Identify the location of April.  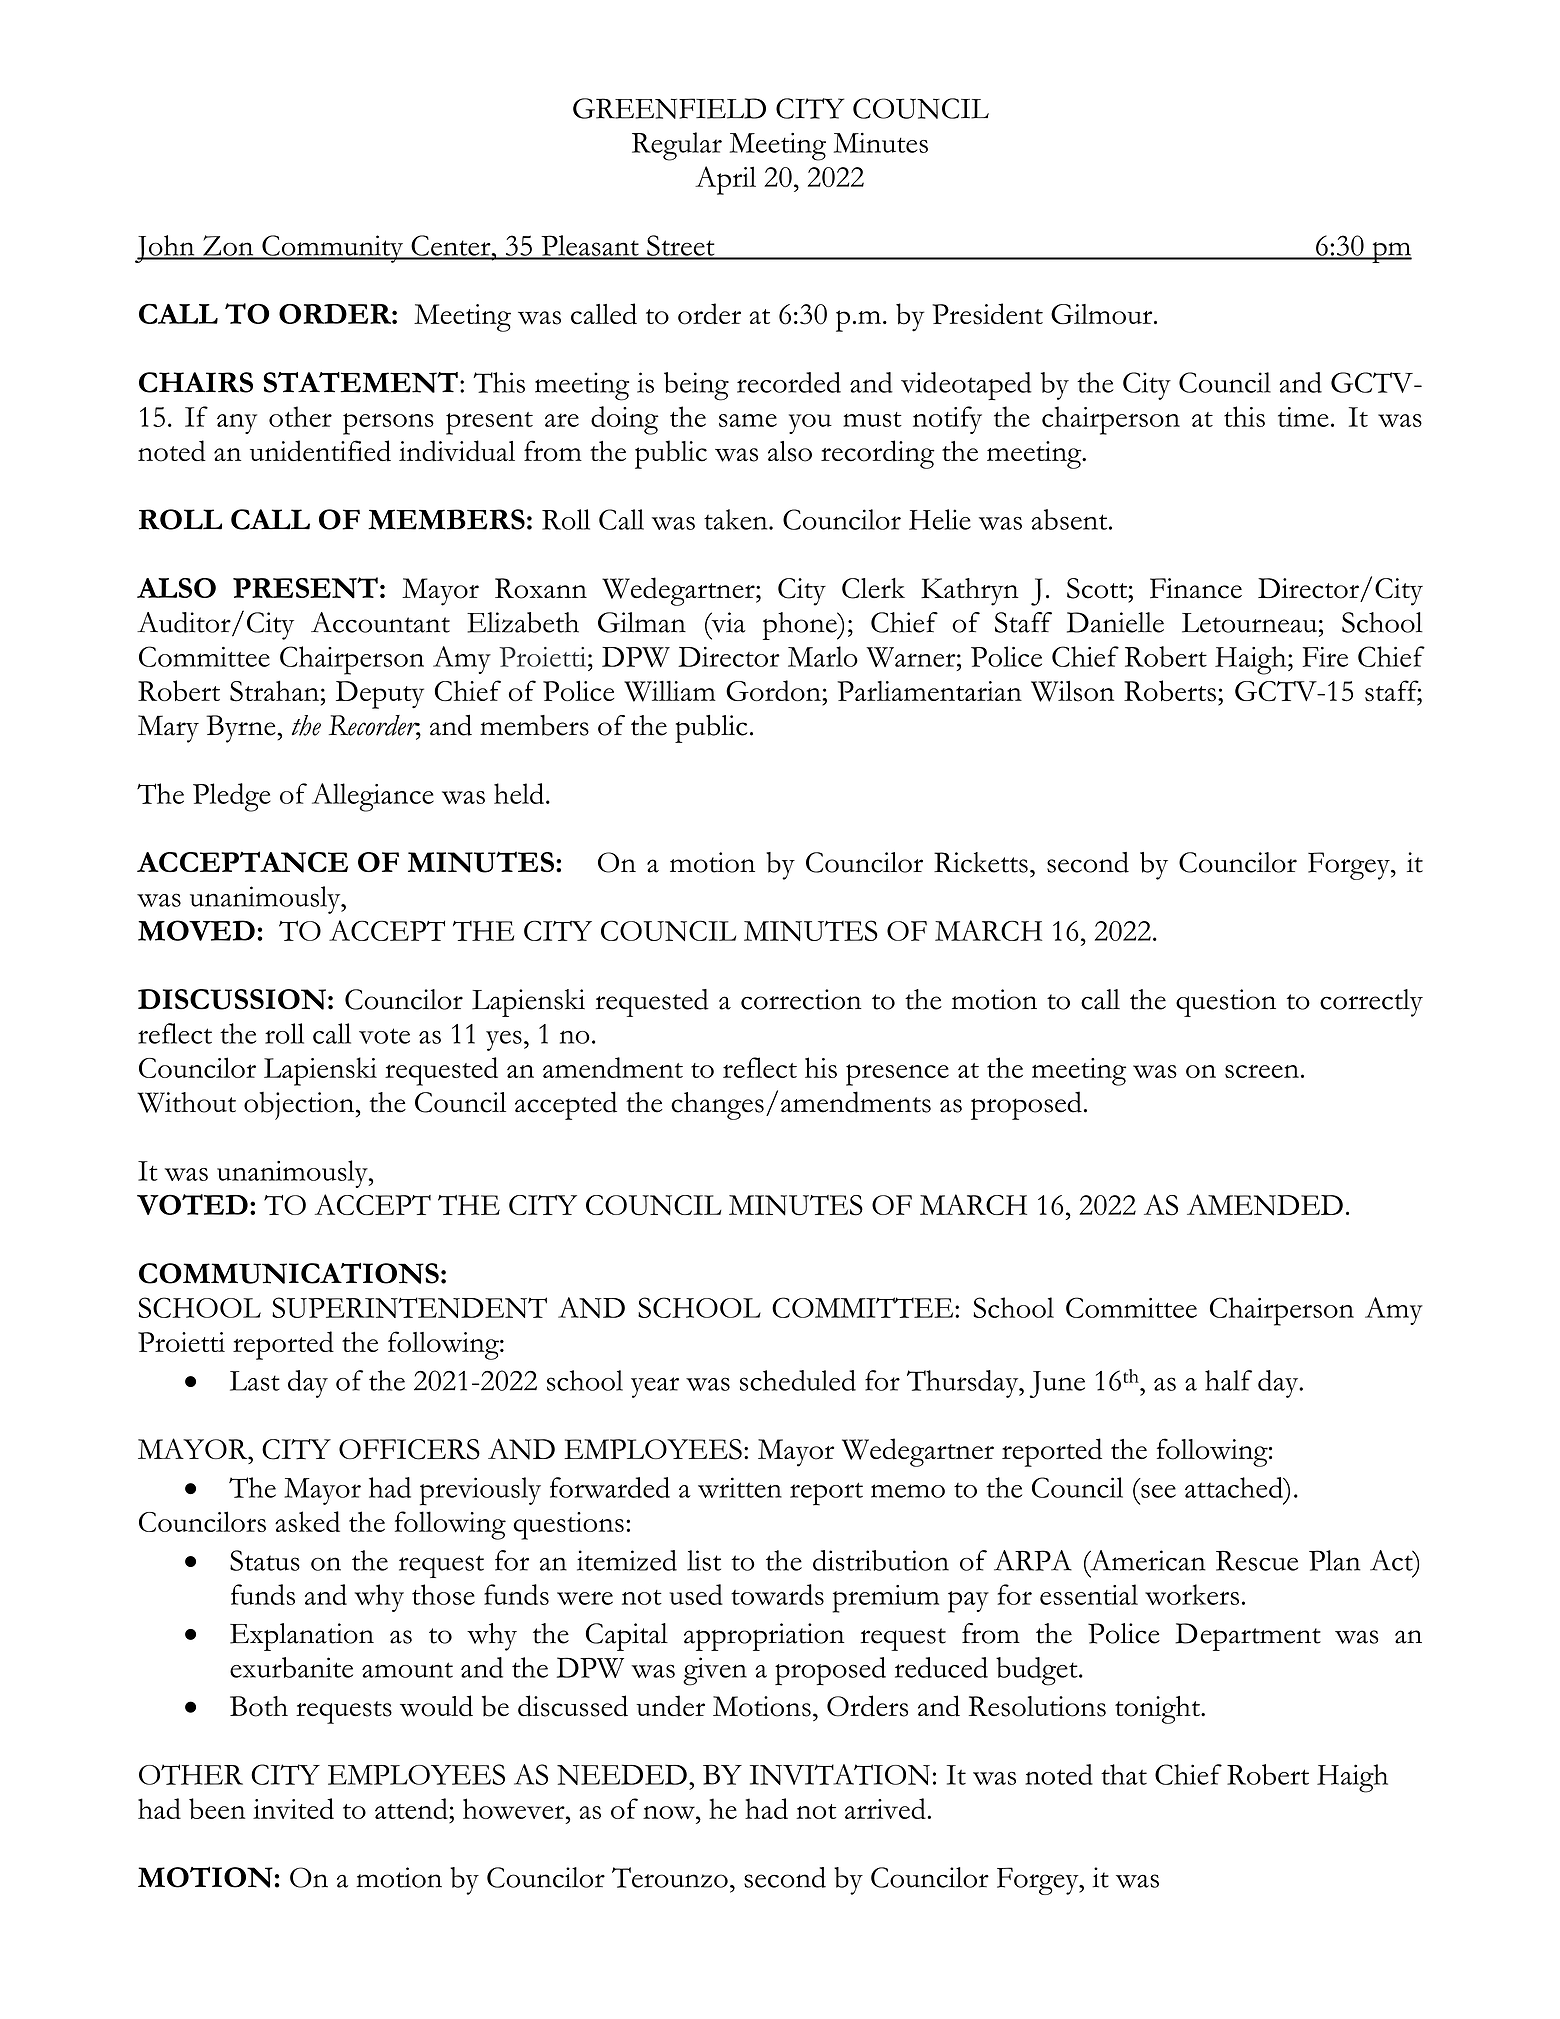
(725, 180).
